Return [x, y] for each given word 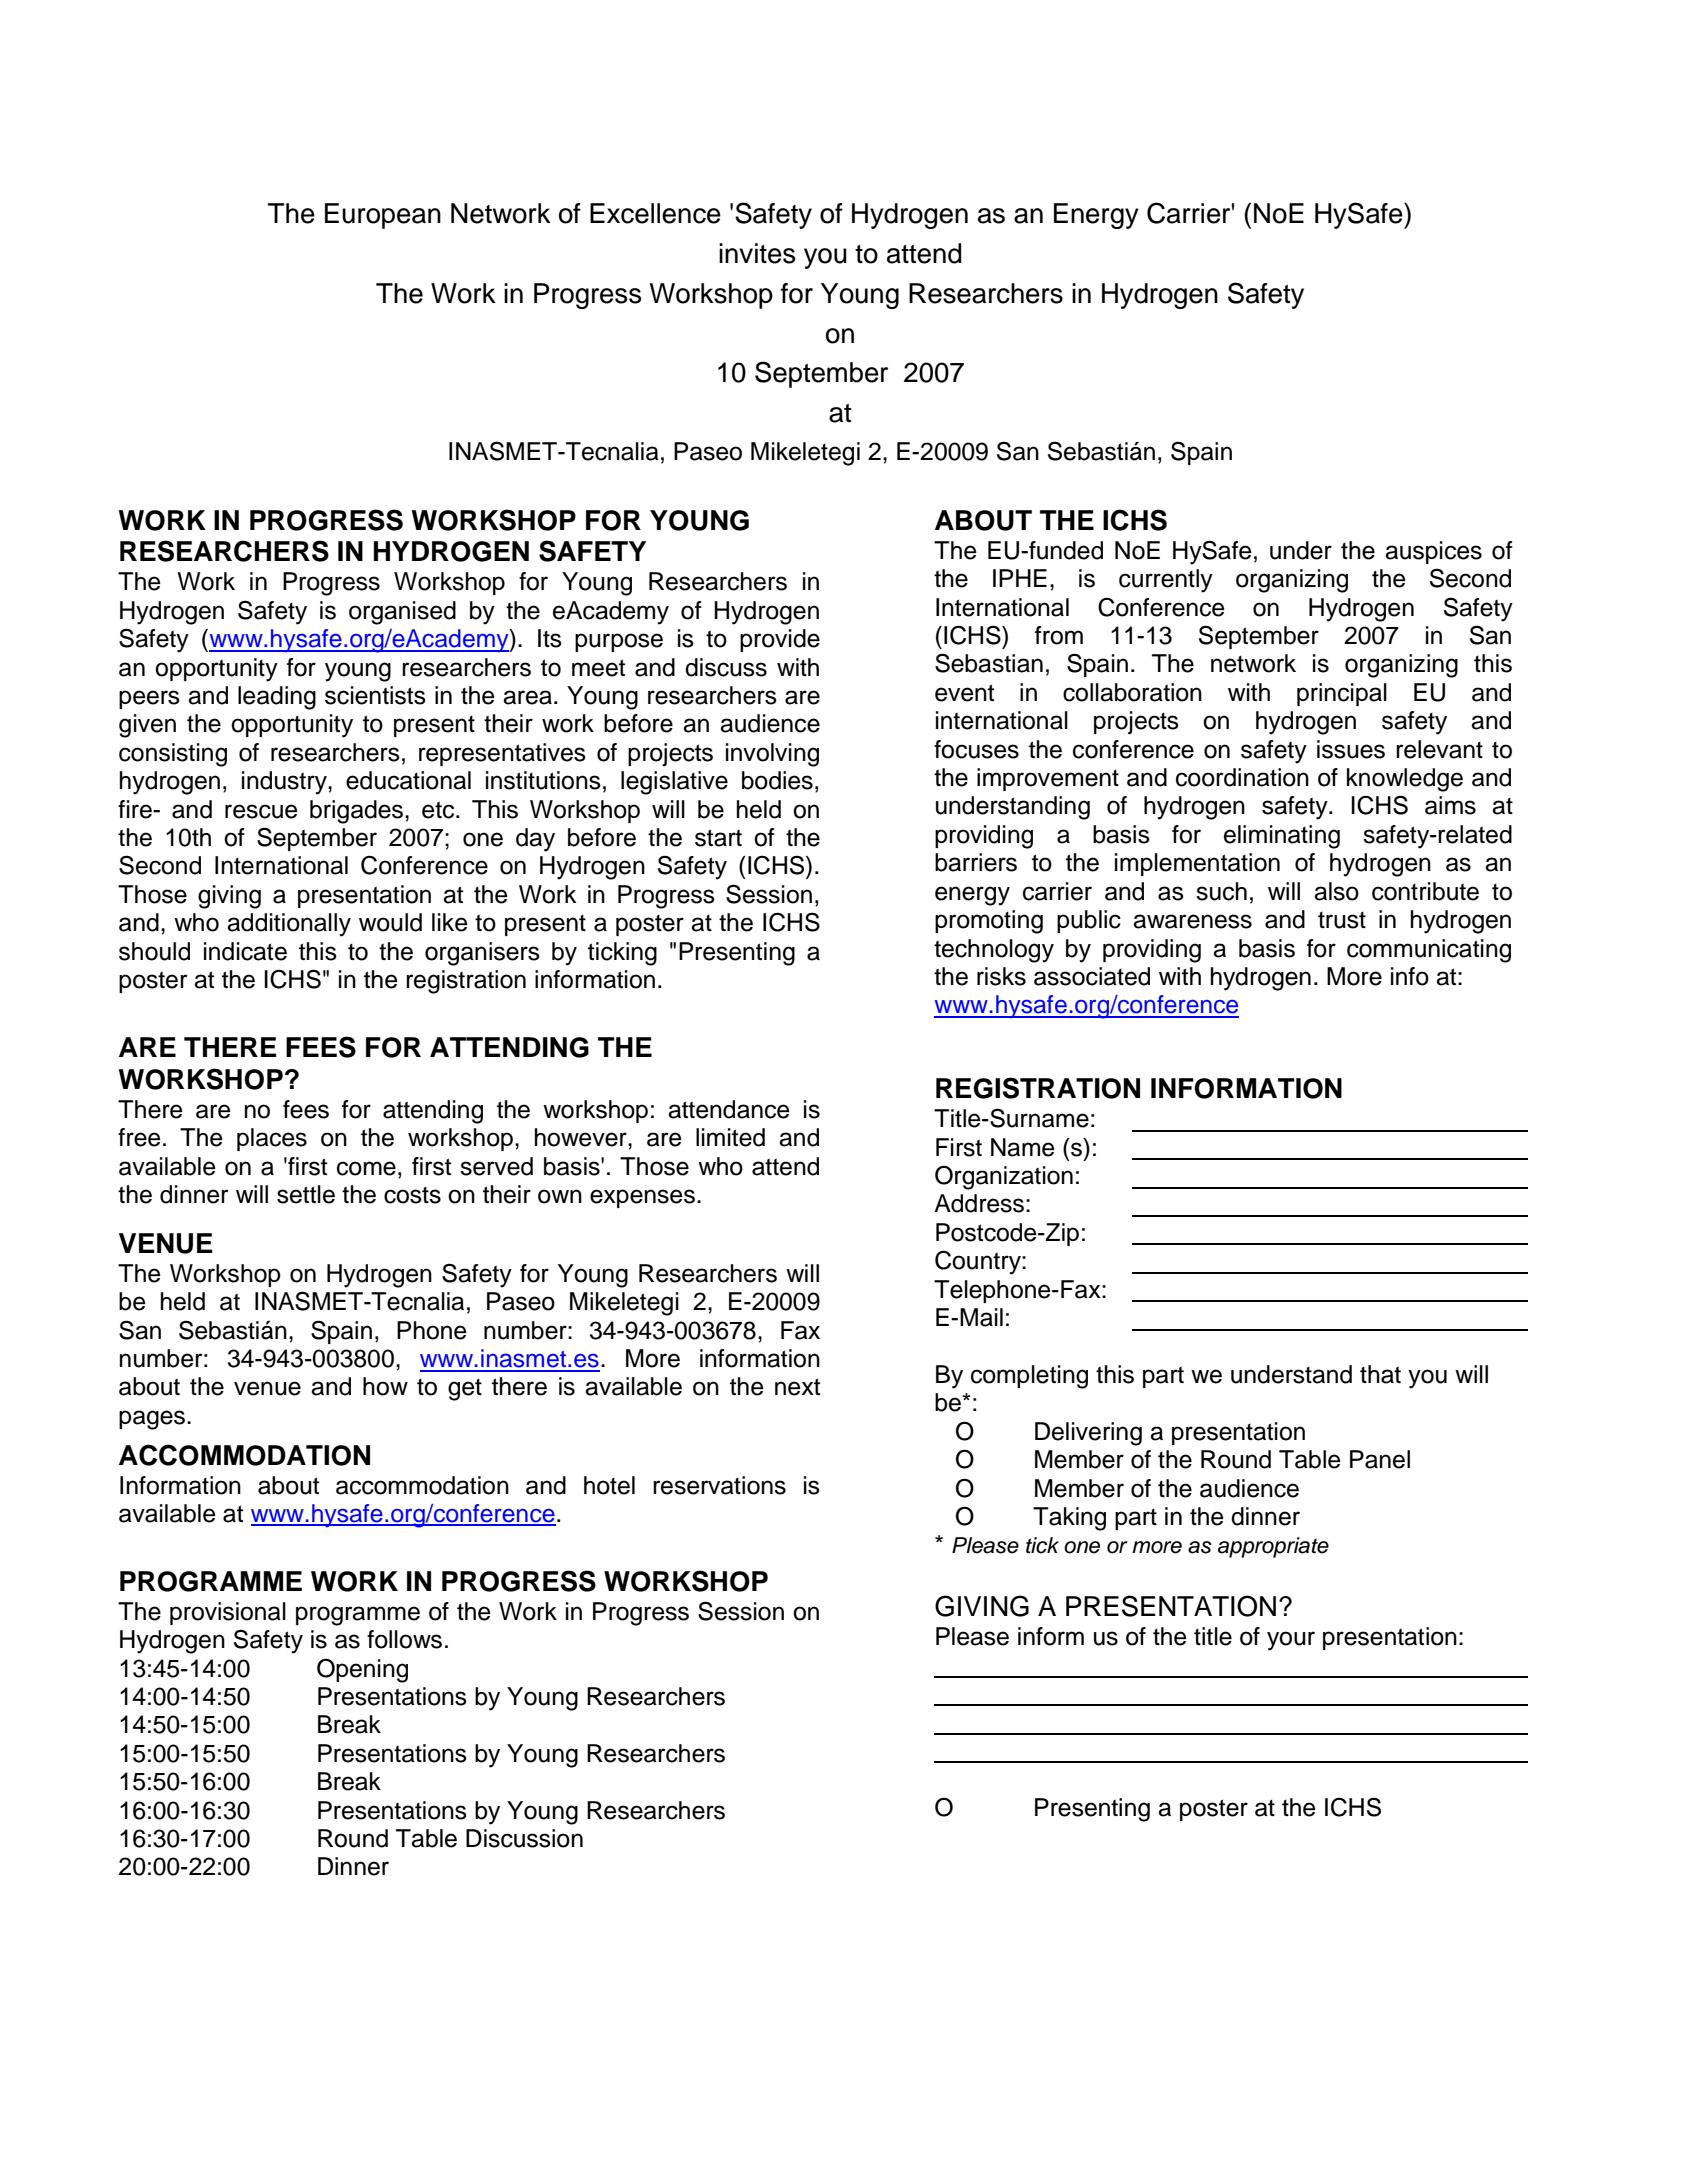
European [383, 216]
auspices [1433, 552]
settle [306, 1194]
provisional [228, 1613]
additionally [289, 925]
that [1380, 1374]
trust [1342, 920]
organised [402, 613]
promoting [989, 922]
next [797, 1387]
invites [757, 253]
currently [1166, 581]
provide [780, 640]
